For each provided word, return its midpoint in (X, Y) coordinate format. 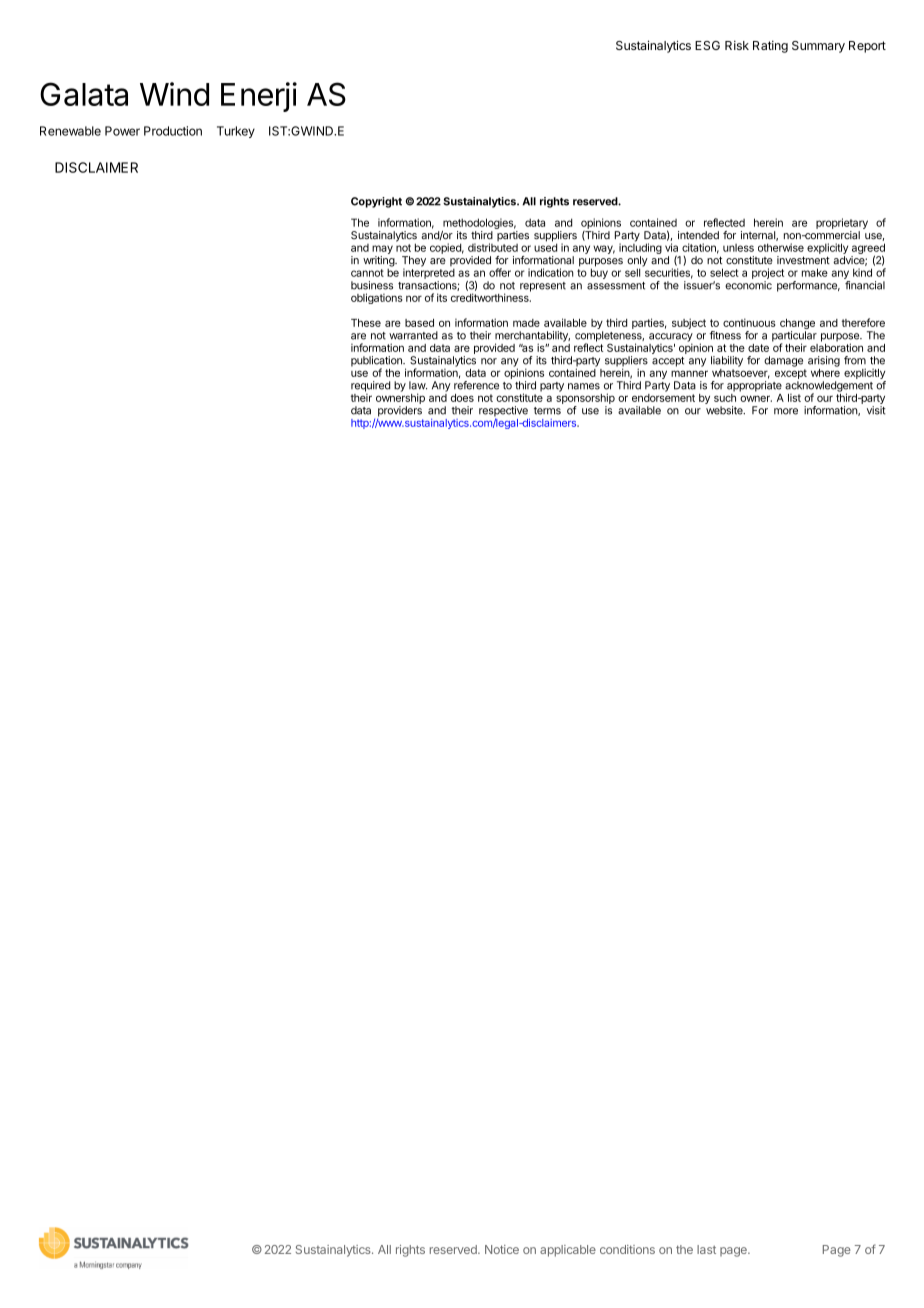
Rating (770, 46)
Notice (502, 1249)
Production (173, 131)
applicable (568, 1251)
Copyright (376, 202)
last (706, 1249)
